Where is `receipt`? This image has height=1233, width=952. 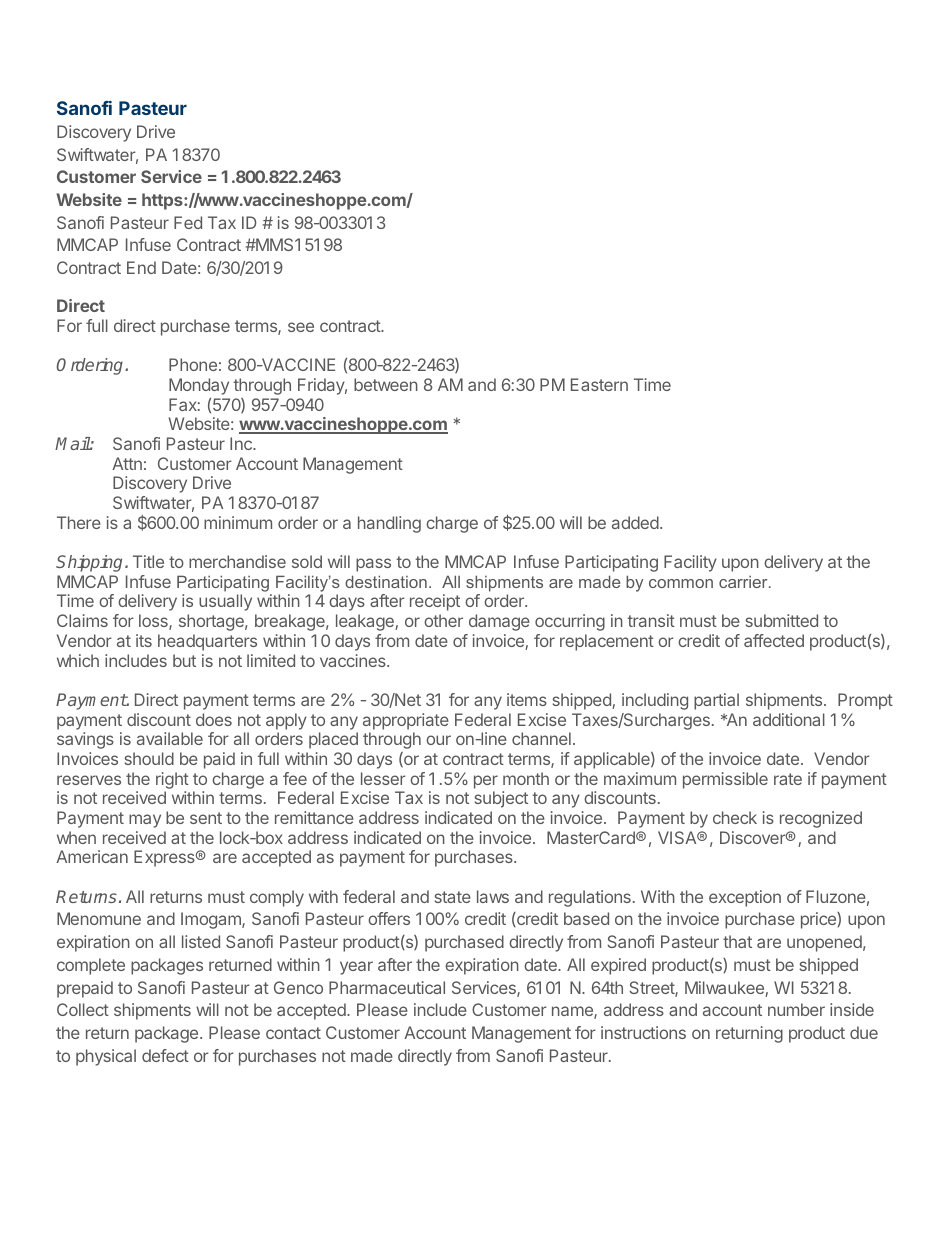 receipt is located at coordinates (435, 602).
